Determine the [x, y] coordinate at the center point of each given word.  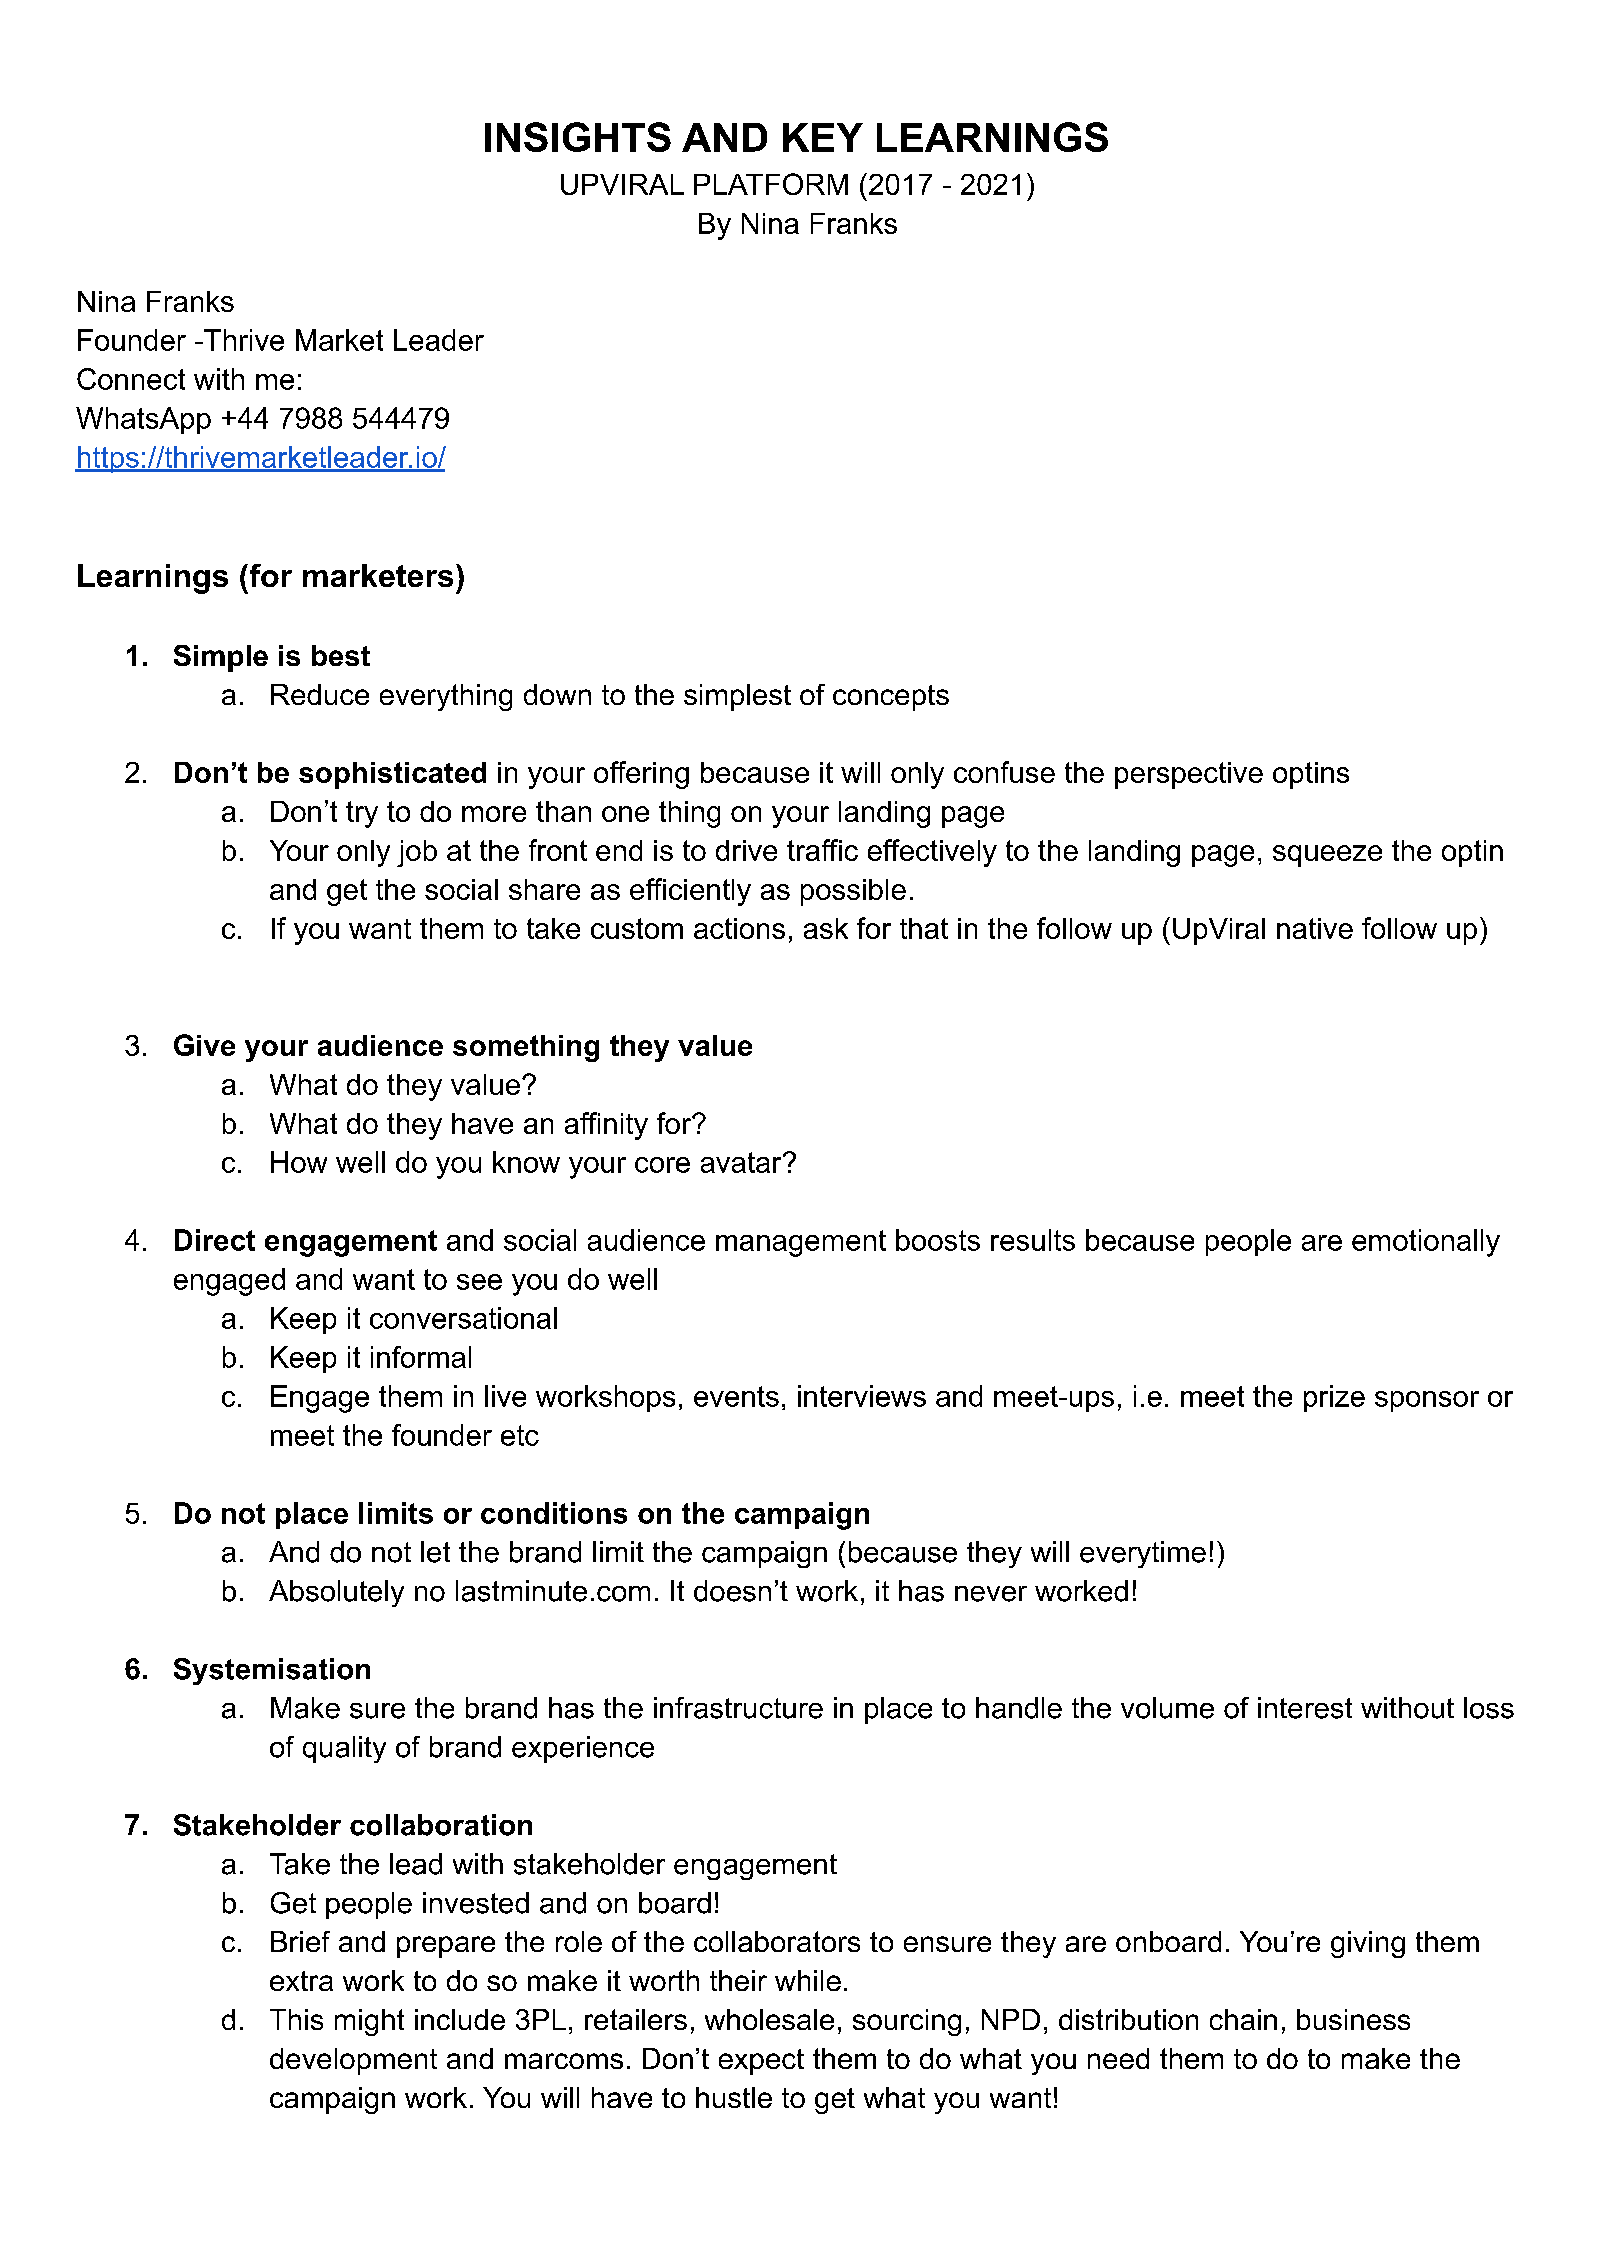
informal [421, 1357]
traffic [822, 850]
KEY [823, 137]
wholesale [769, 2019]
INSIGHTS [578, 137]
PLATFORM [771, 184]
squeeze [1327, 856]
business [1353, 2019]
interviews [862, 1396]
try [362, 814]
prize [1334, 1398]
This [296, 2019]
